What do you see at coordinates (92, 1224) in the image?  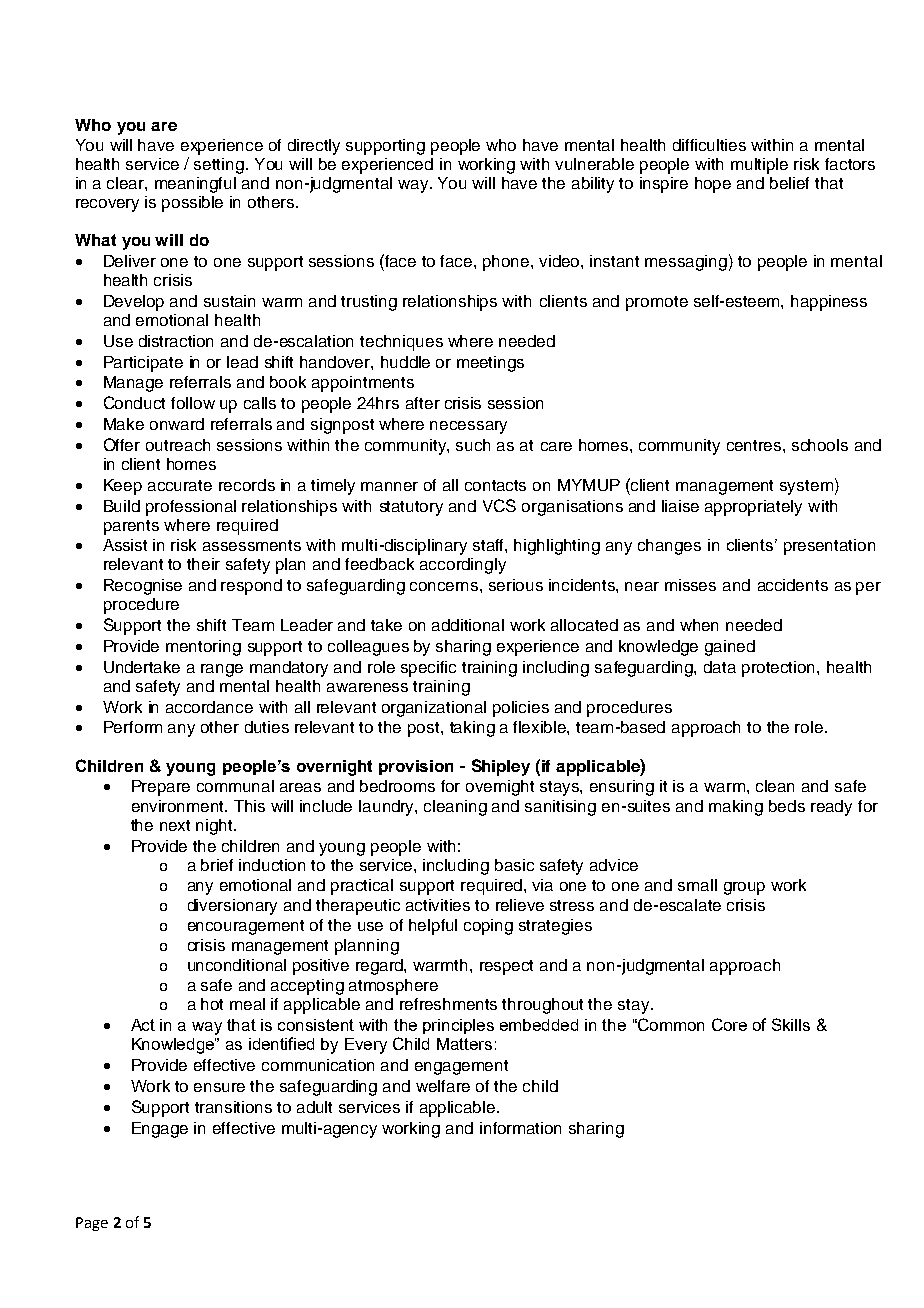 I see `Page` at bounding box center [92, 1224].
